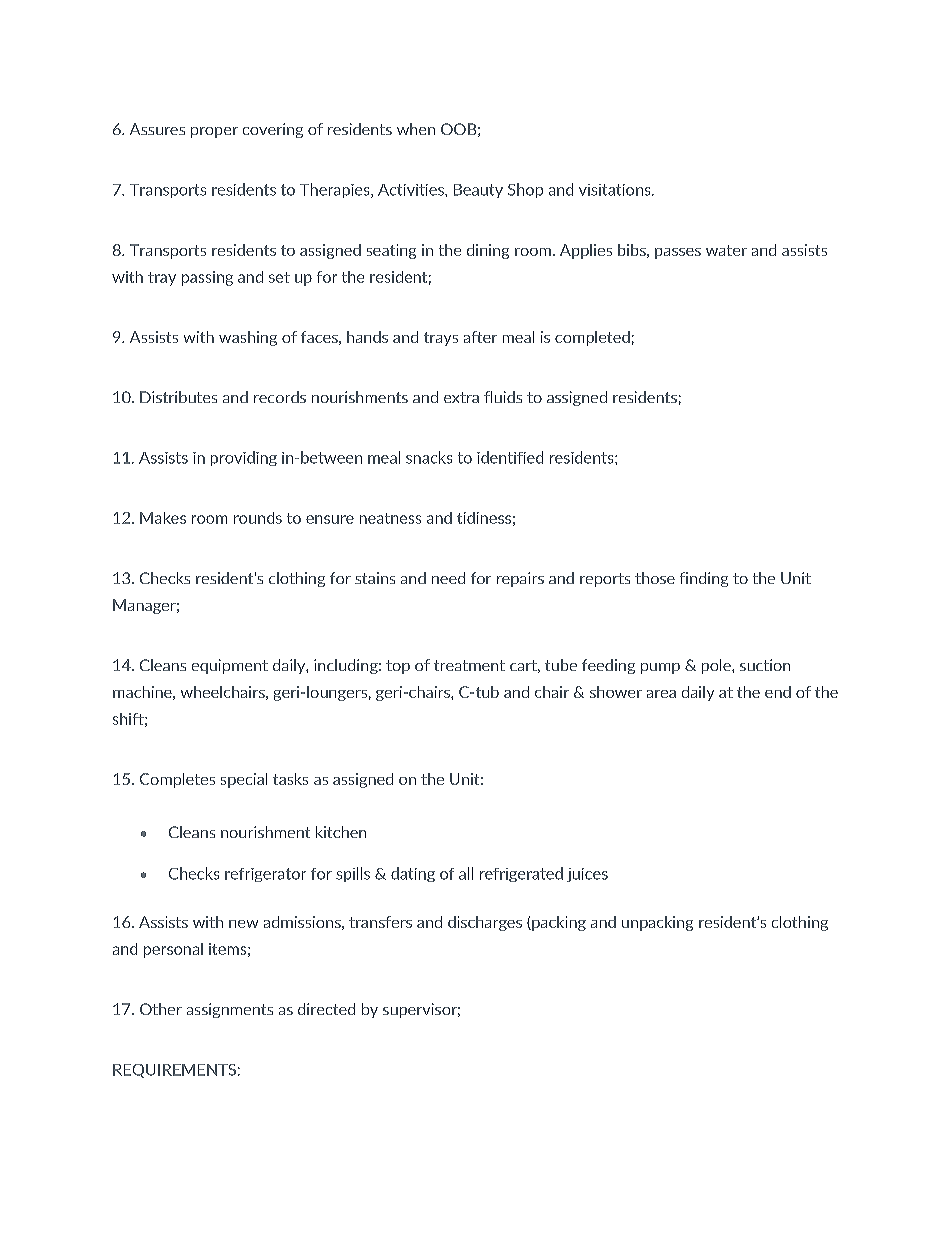  What do you see at coordinates (326, 1009) in the screenshot?
I see `directed` at bounding box center [326, 1009].
